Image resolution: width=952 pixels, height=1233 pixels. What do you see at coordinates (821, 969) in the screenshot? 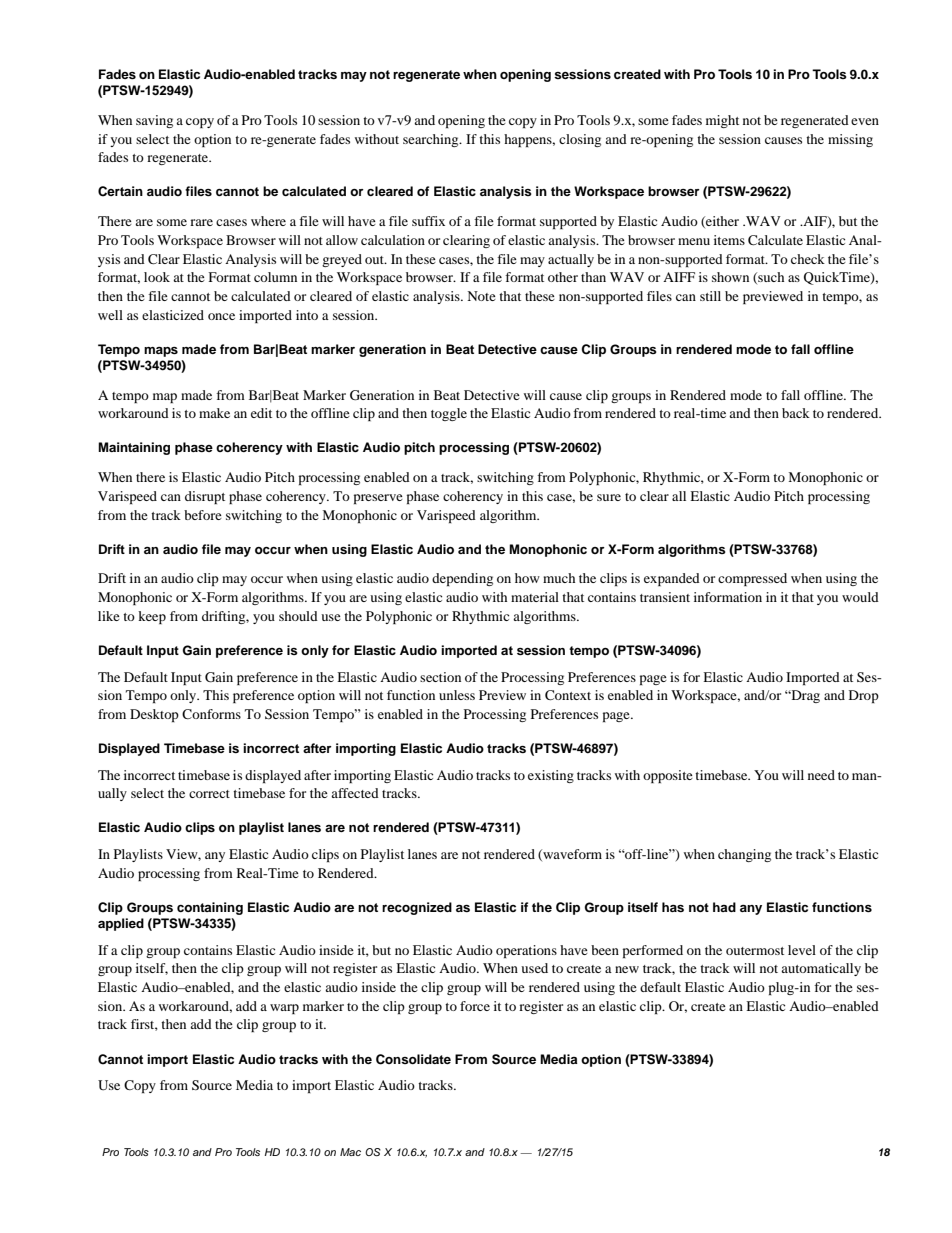
I see `automatically` at bounding box center [821, 969].
